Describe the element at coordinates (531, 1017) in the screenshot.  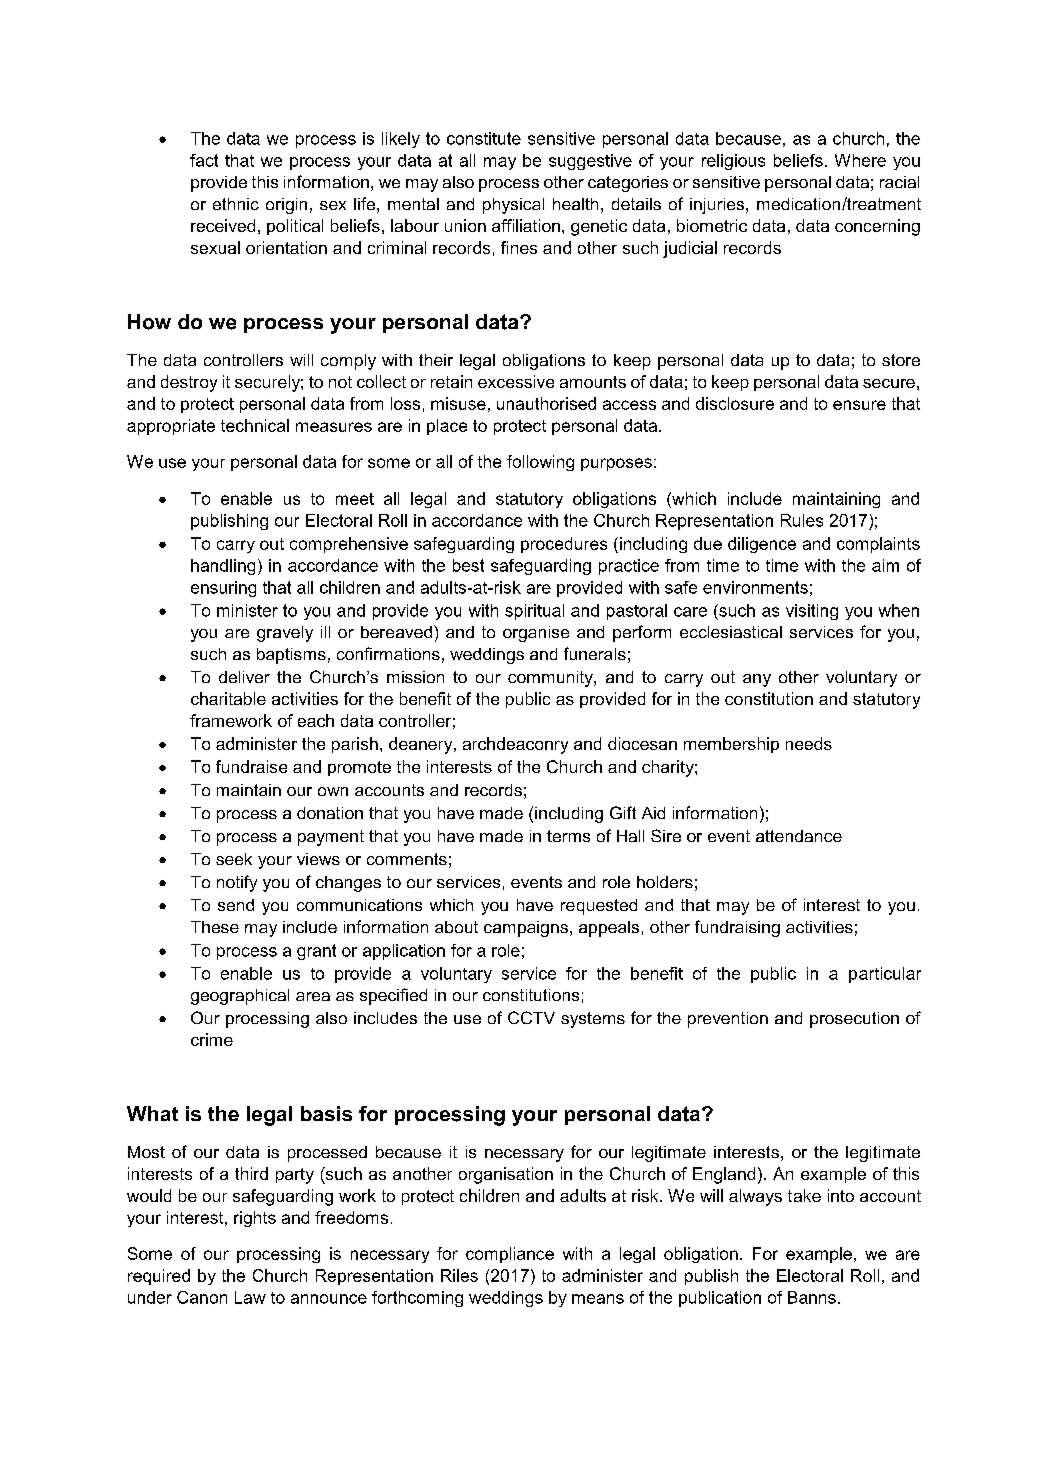
I see `CCTV` at that location.
